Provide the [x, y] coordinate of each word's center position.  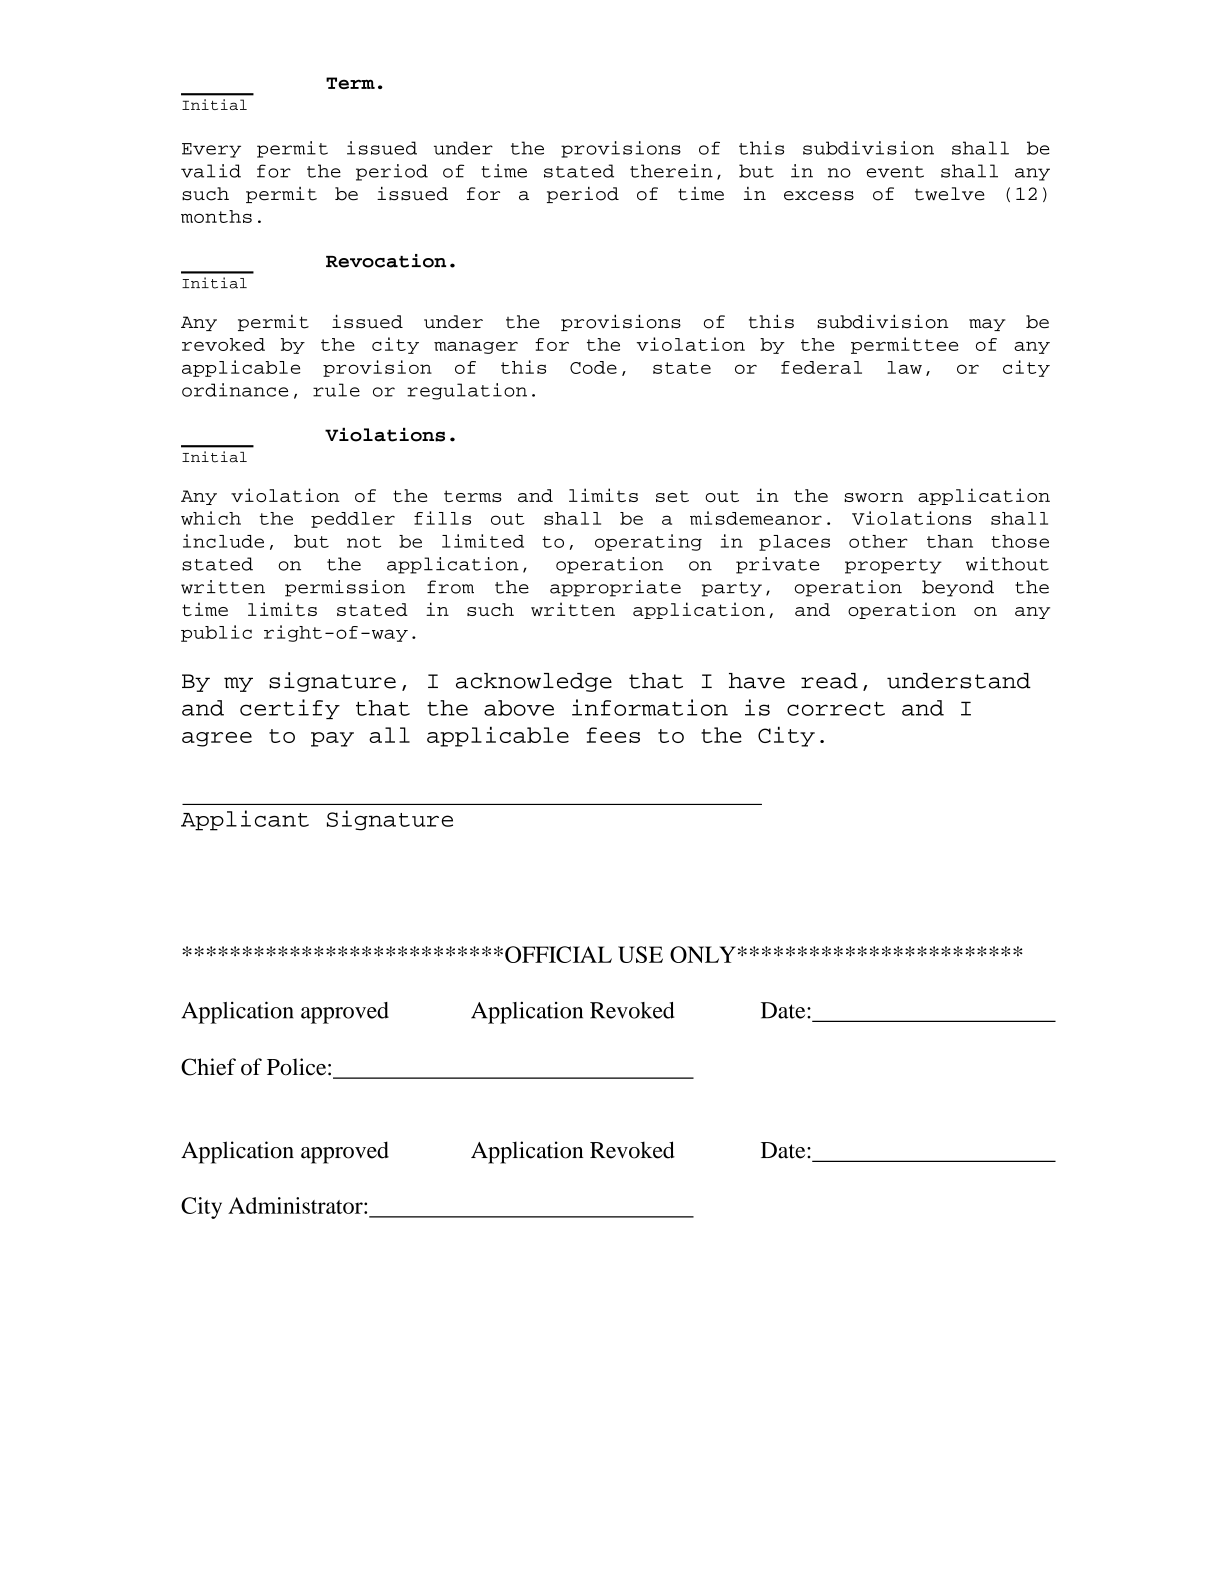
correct [836, 709]
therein [671, 171]
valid [211, 171]
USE [640, 954]
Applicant [245, 820]
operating [648, 542]
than [950, 541]
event [895, 172]
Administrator [296, 1205]
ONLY [703, 954]
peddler [353, 520]
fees [613, 735]
